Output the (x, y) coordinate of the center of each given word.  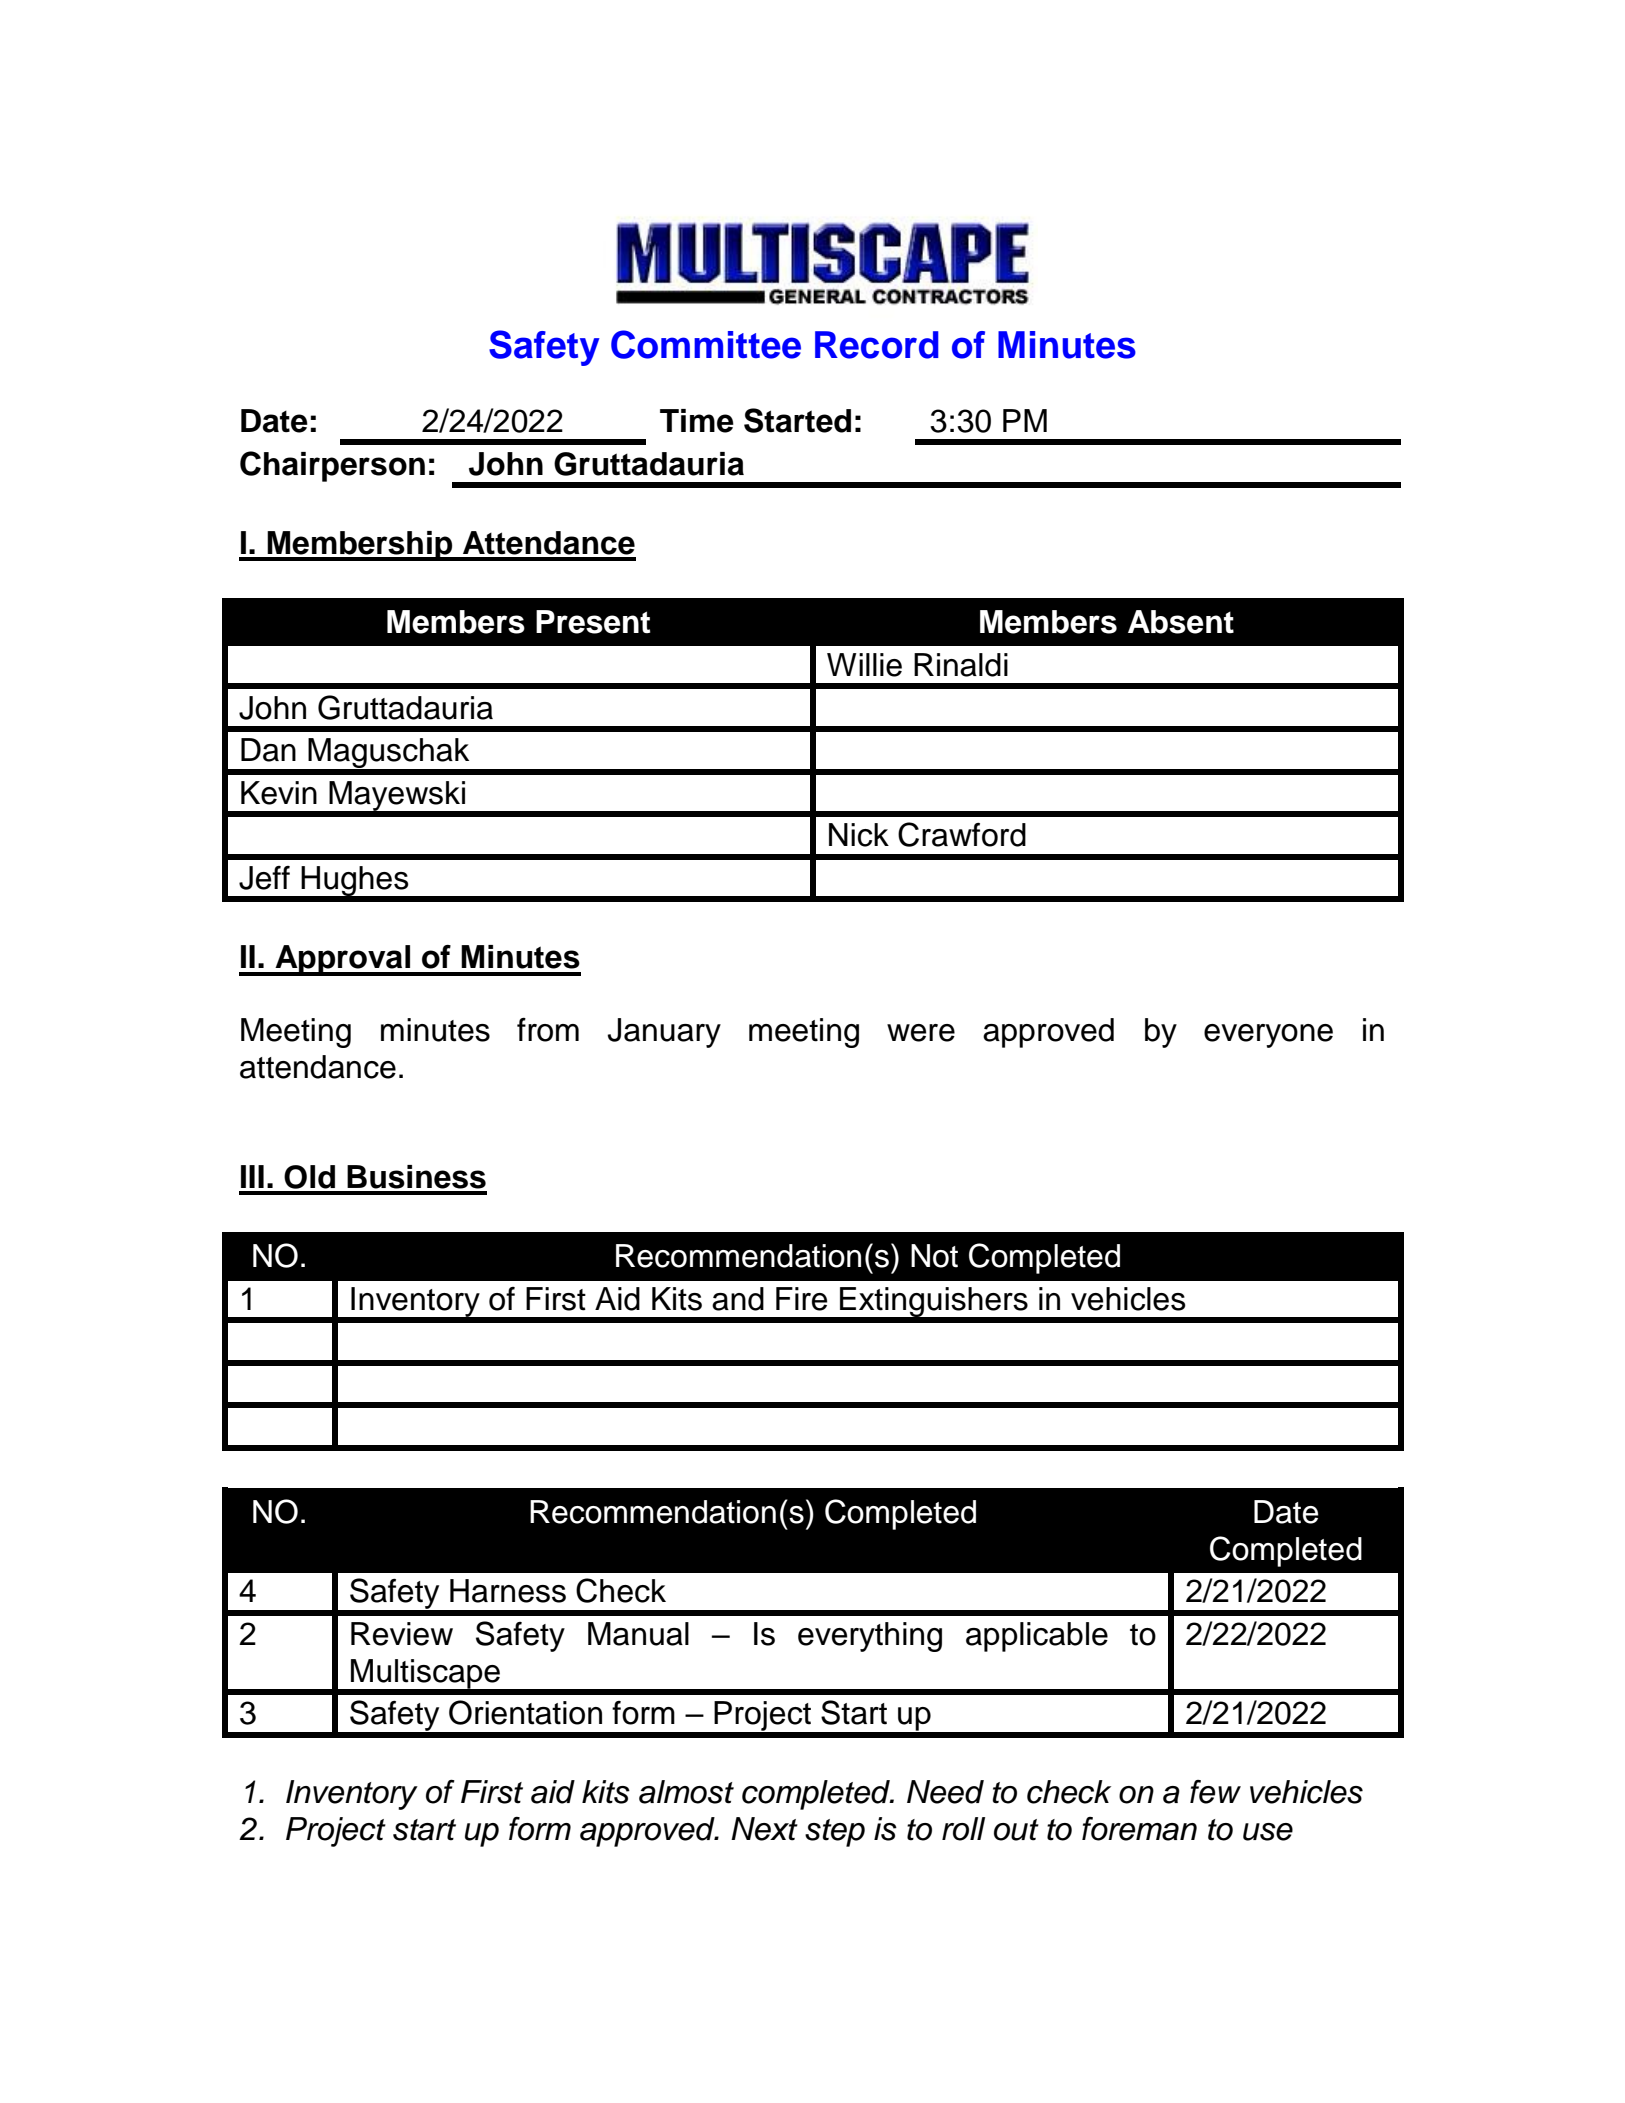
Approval (342, 960)
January (664, 1033)
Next (764, 1829)
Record (877, 345)
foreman (1139, 1829)
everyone (1268, 1036)
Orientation (525, 1712)
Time (697, 421)
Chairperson (332, 466)
